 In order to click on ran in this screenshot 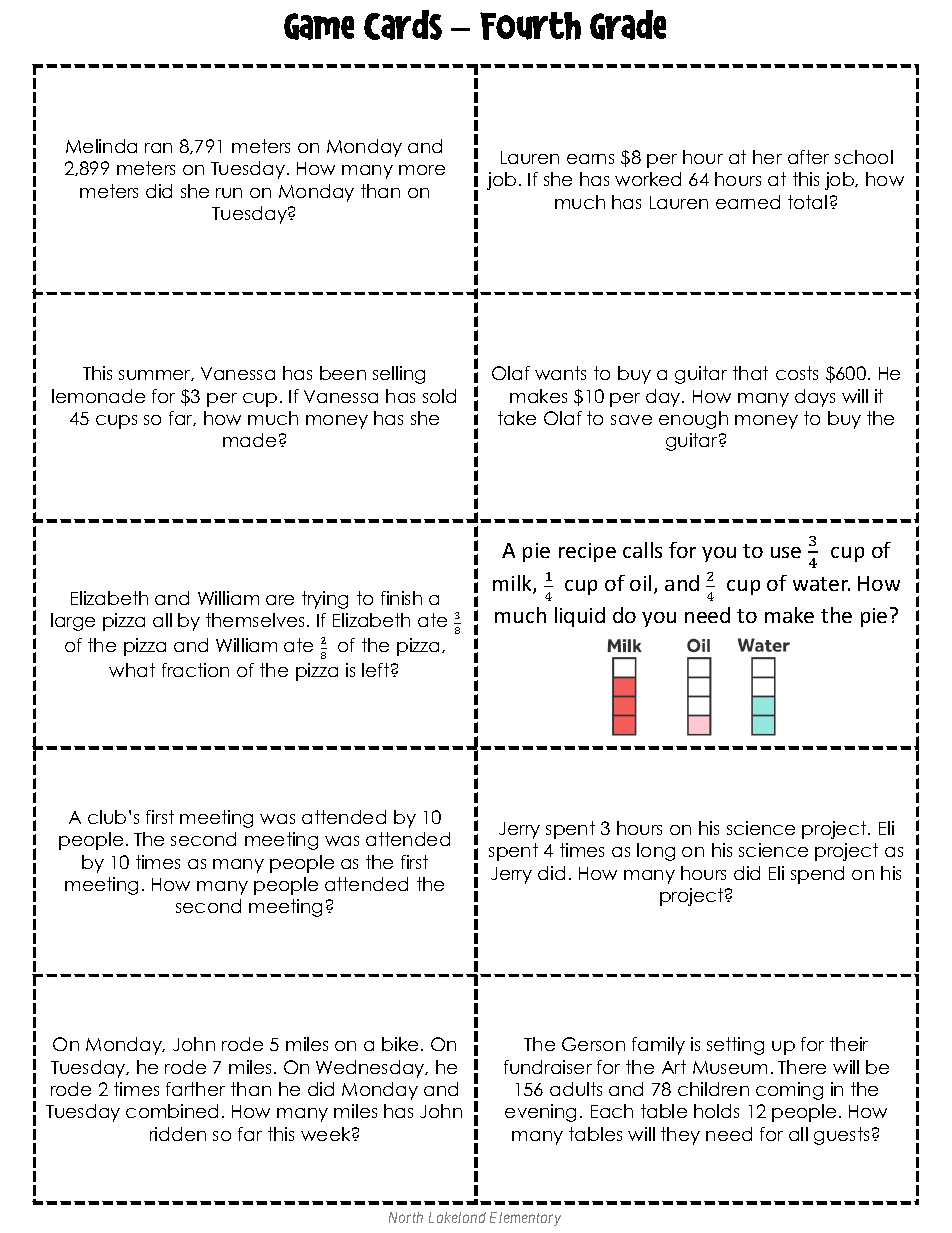, I will do `click(158, 148)`.
